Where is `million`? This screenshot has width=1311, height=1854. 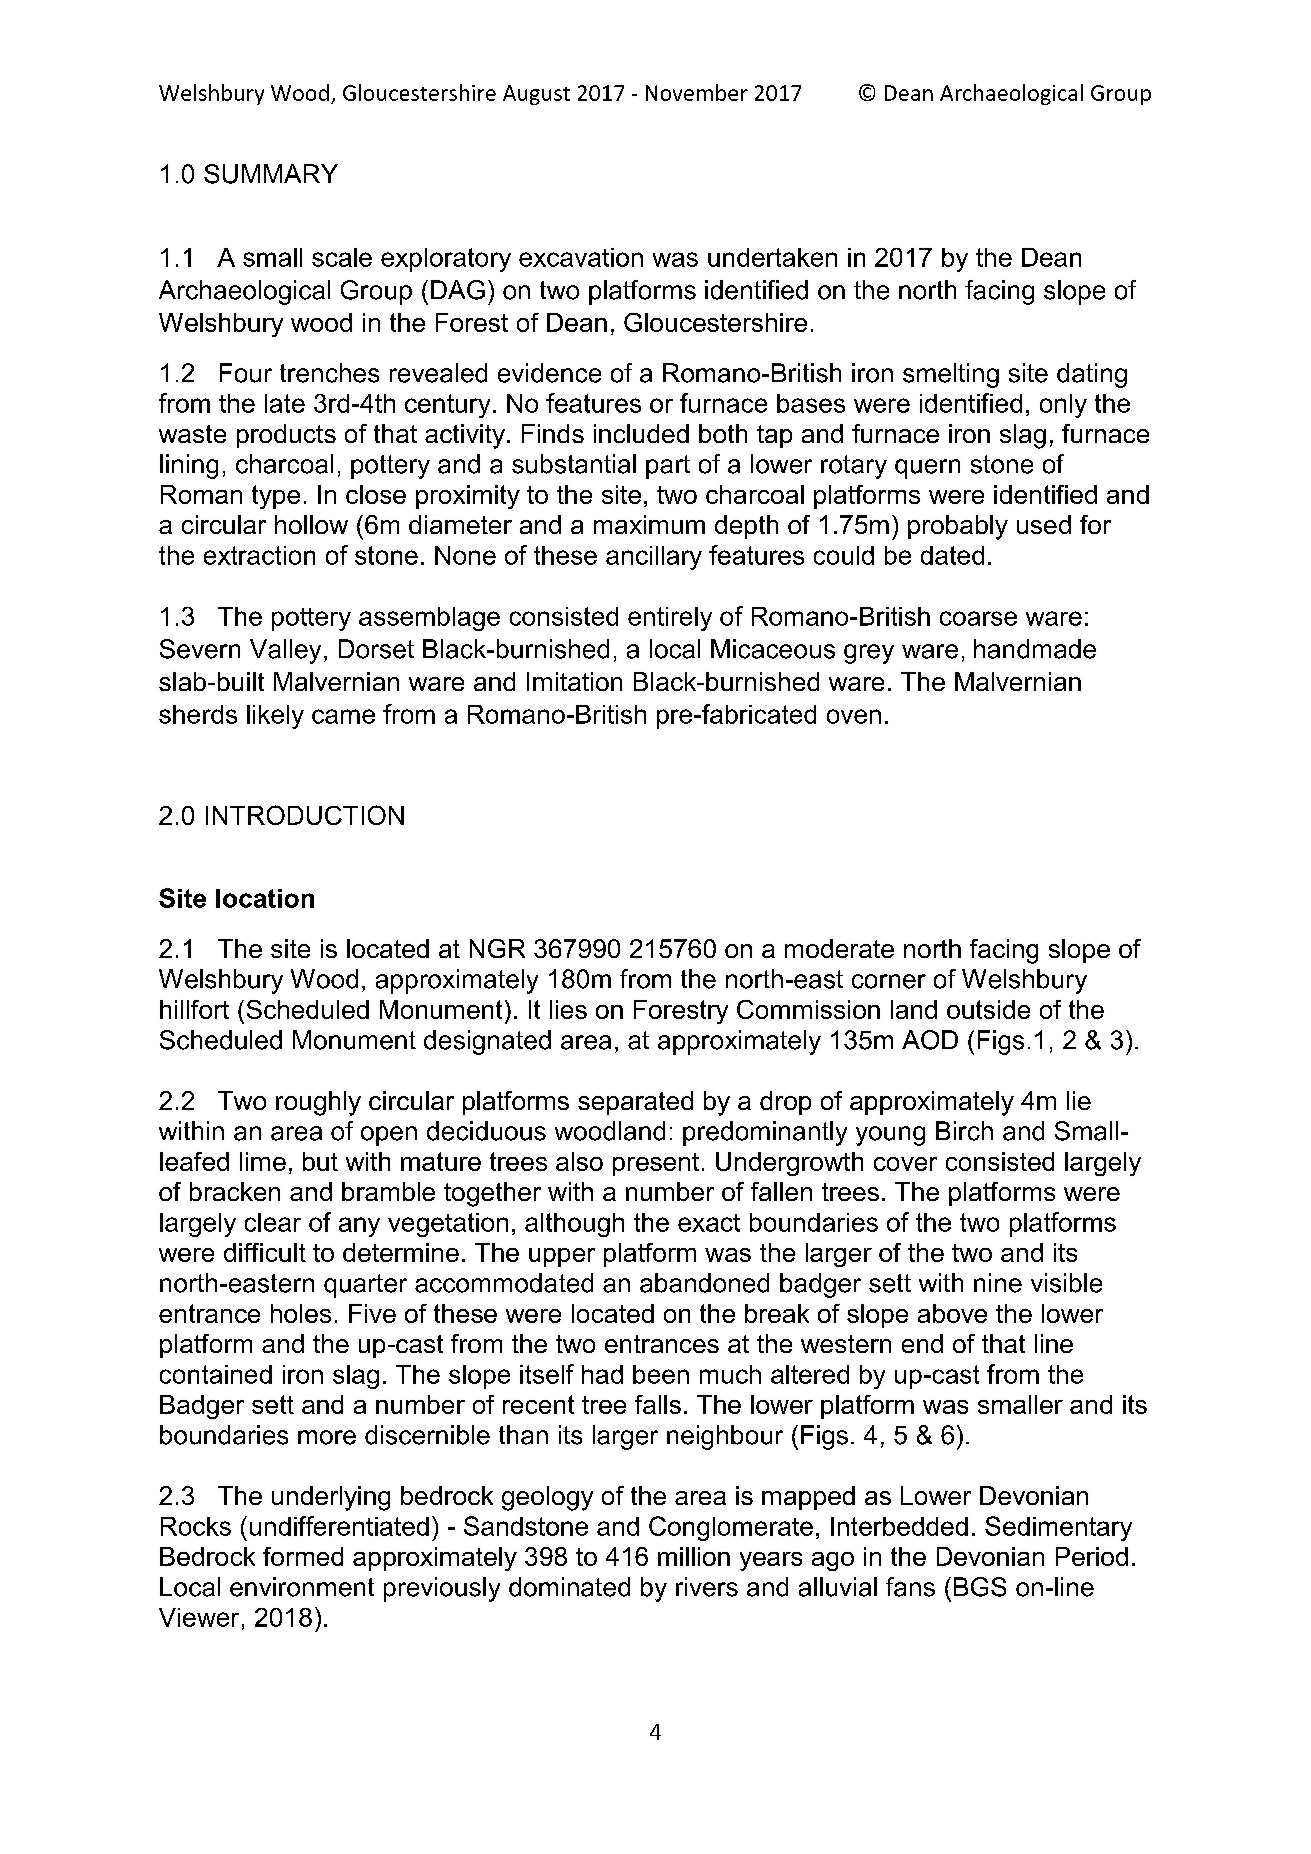 million is located at coordinates (694, 1556).
